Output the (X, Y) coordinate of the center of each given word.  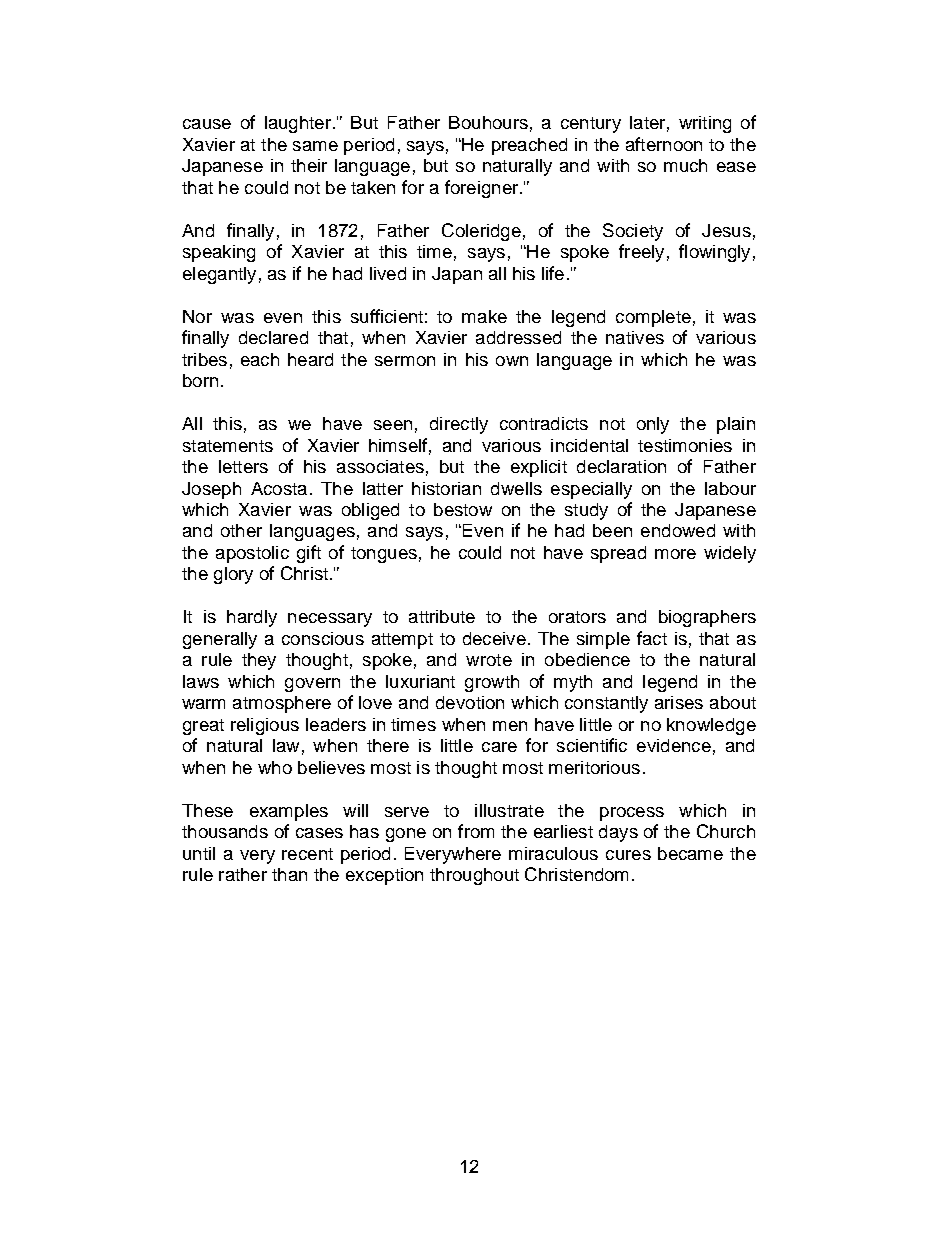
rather (243, 874)
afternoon (664, 144)
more (675, 554)
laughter (298, 124)
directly (459, 425)
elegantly (219, 275)
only (653, 425)
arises (679, 702)
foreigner (483, 189)
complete (653, 318)
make (484, 316)
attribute (442, 616)
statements (228, 446)
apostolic (252, 554)
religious (265, 726)
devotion (470, 702)
